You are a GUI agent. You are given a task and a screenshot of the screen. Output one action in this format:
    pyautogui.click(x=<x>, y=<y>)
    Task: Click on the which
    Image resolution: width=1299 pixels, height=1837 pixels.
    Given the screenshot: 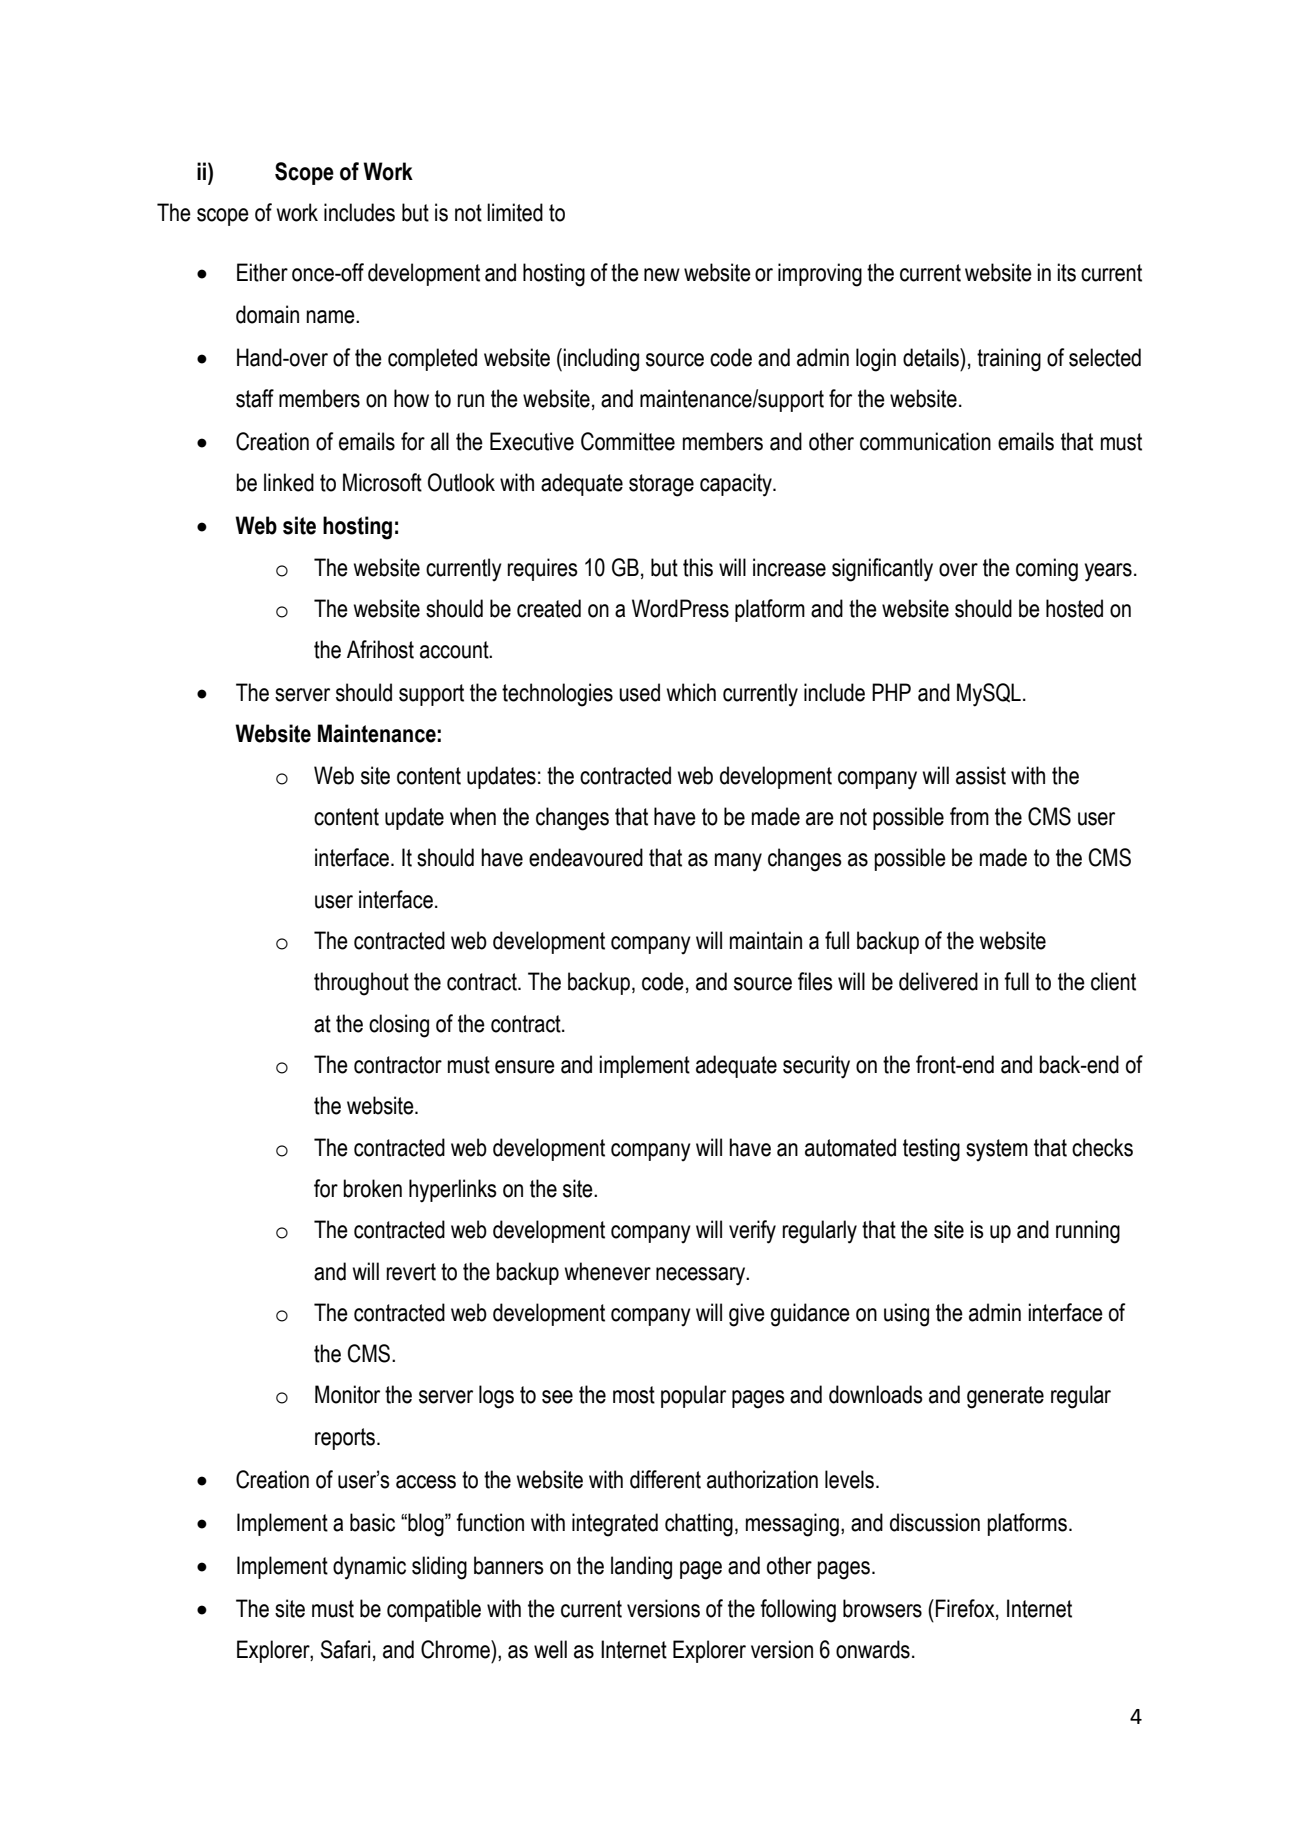 What is the action you would take?
    pyautogui.click(x=691, y=692)
